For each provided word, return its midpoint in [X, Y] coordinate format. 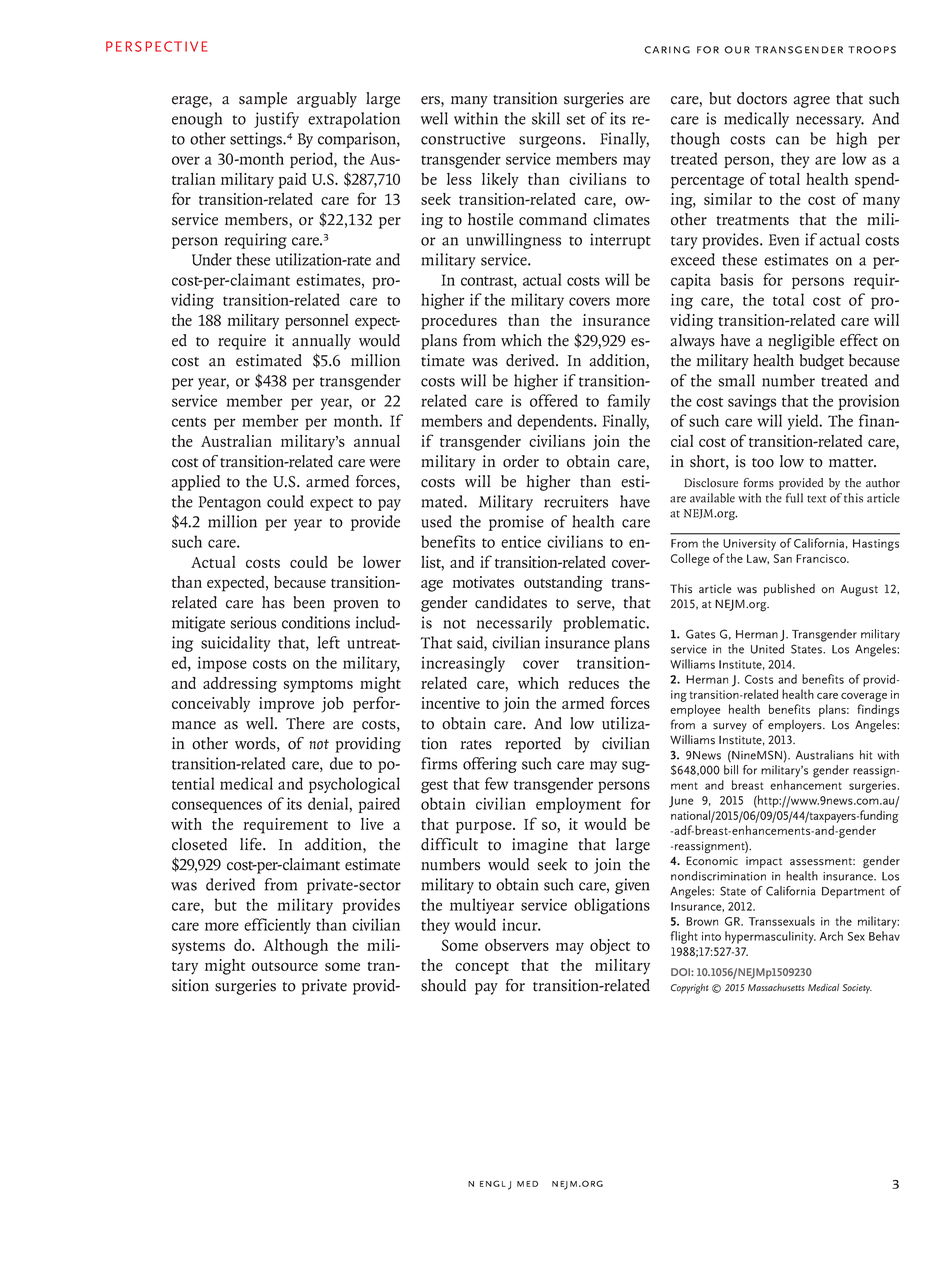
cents [189, 422]
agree [811, 102]
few [496, 783]
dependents [556, 422]
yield [804, 422]
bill [731, 770]
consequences [217, 807]
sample [263, 100]
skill [546, 118]
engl [493, 1183]
